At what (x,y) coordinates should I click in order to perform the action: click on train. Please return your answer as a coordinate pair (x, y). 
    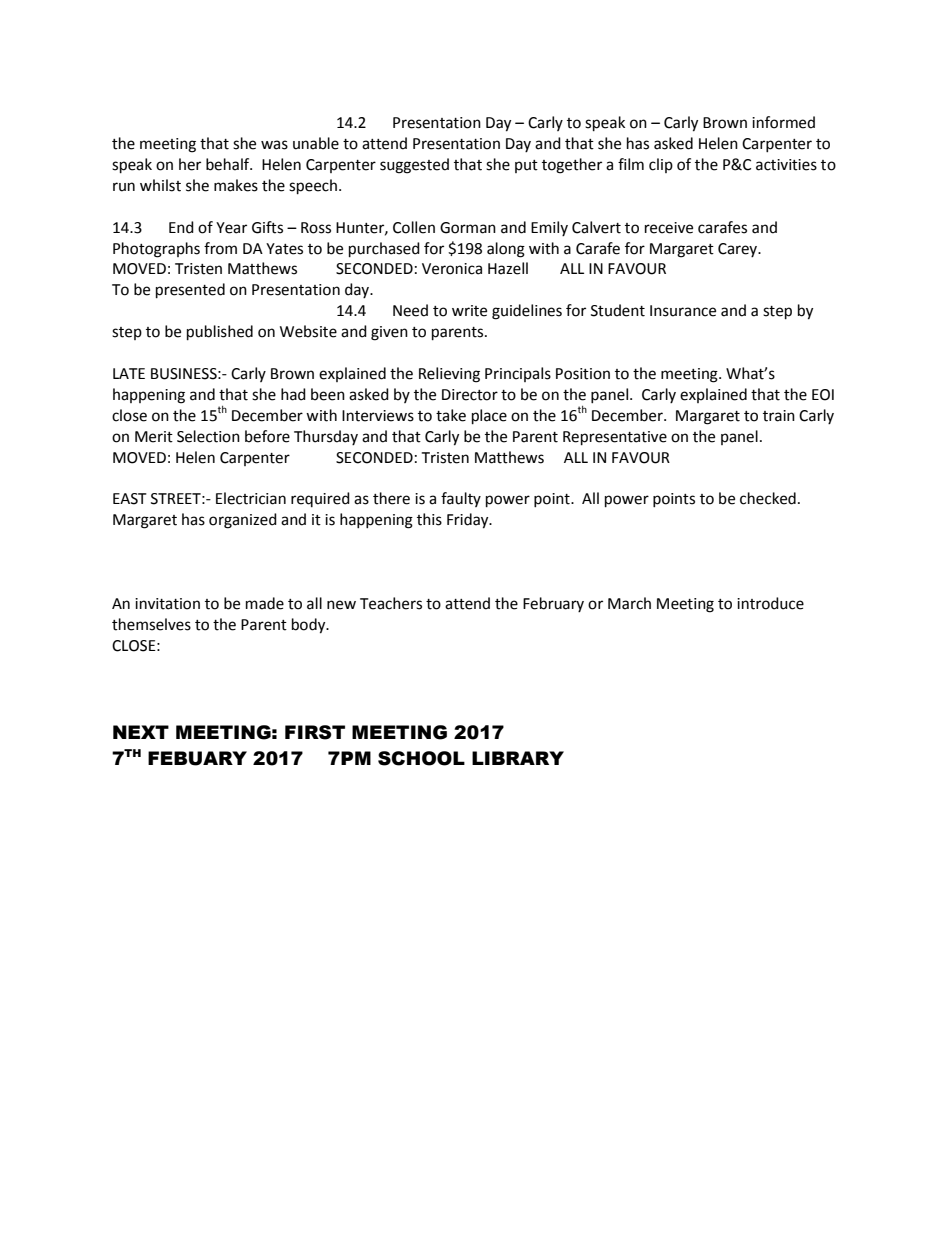
    Looking at the image, I should click on (779, 416).
